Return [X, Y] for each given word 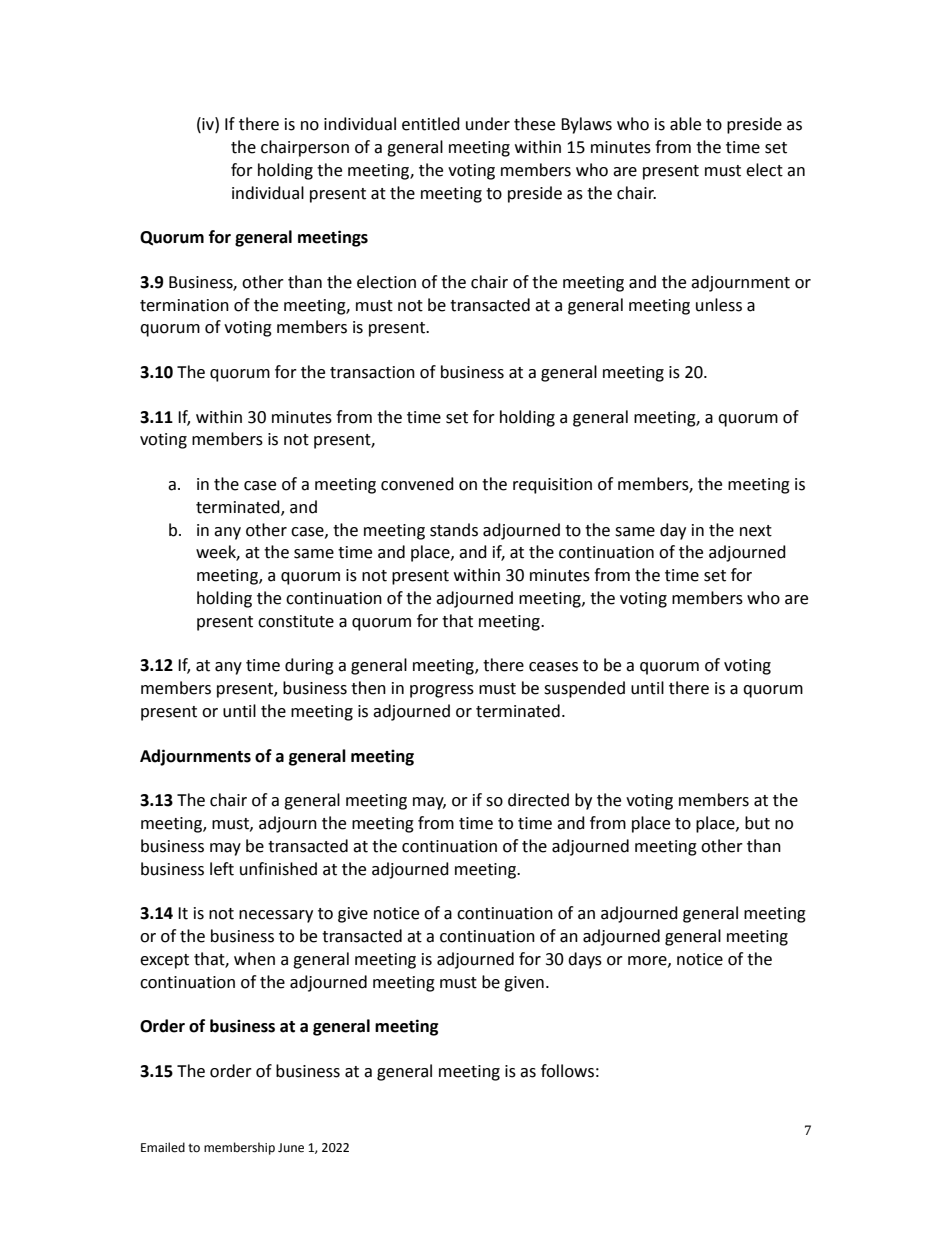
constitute [296, 621]
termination [184, 305]
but [757, 823]
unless [719, 305]
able [685, 124]
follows [567, 1071]
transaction [372, 372]
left [222, 869]
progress [442, 691]
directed [538, 800]
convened [417, 484]
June [291, 1148]
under [488, 124]
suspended [584, 689]
